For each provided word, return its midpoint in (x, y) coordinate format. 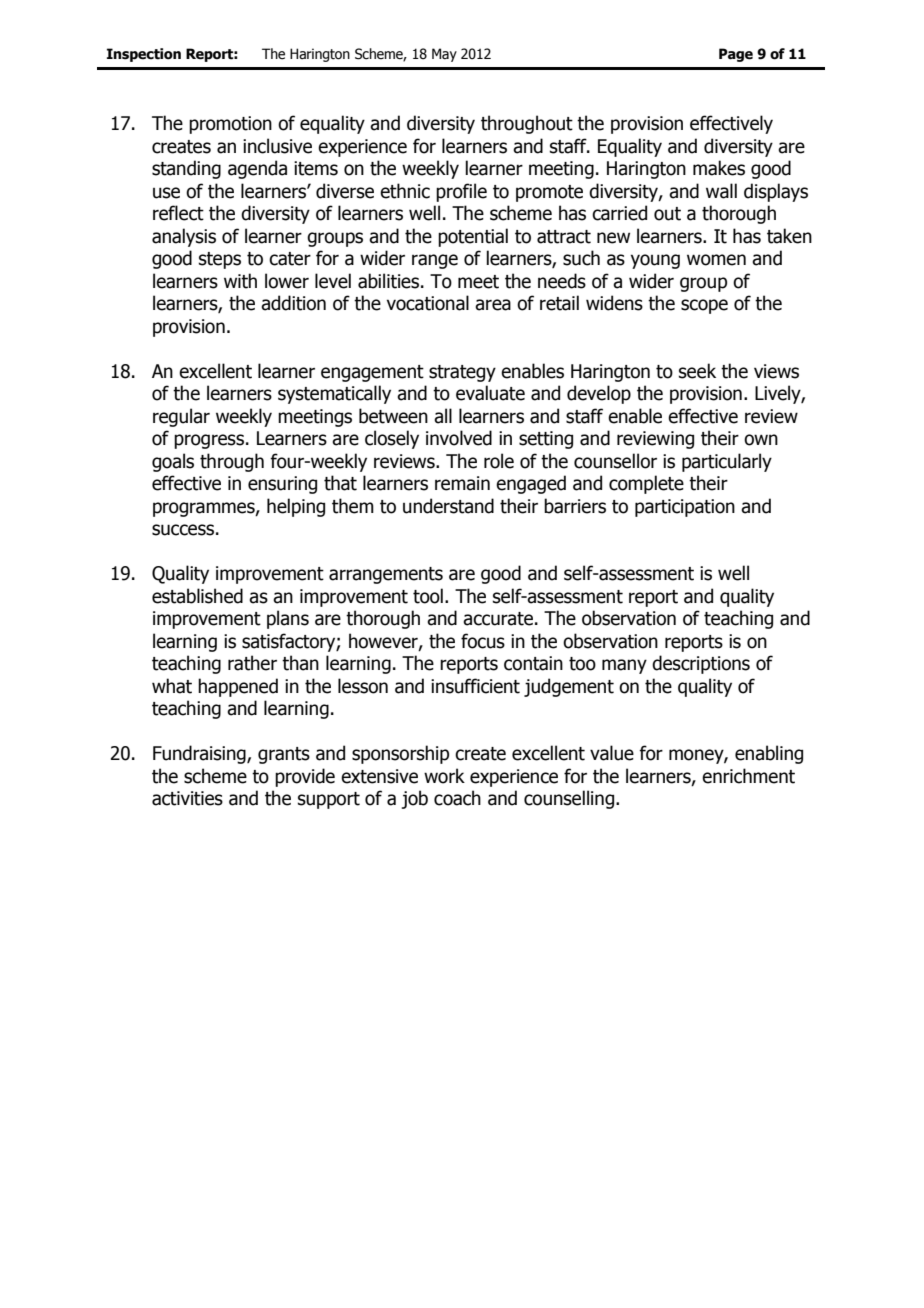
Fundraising (200, 754)
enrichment (748, 776)
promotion (230, 125)
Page (736, 55)
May (444, 55)
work (444, 776)
